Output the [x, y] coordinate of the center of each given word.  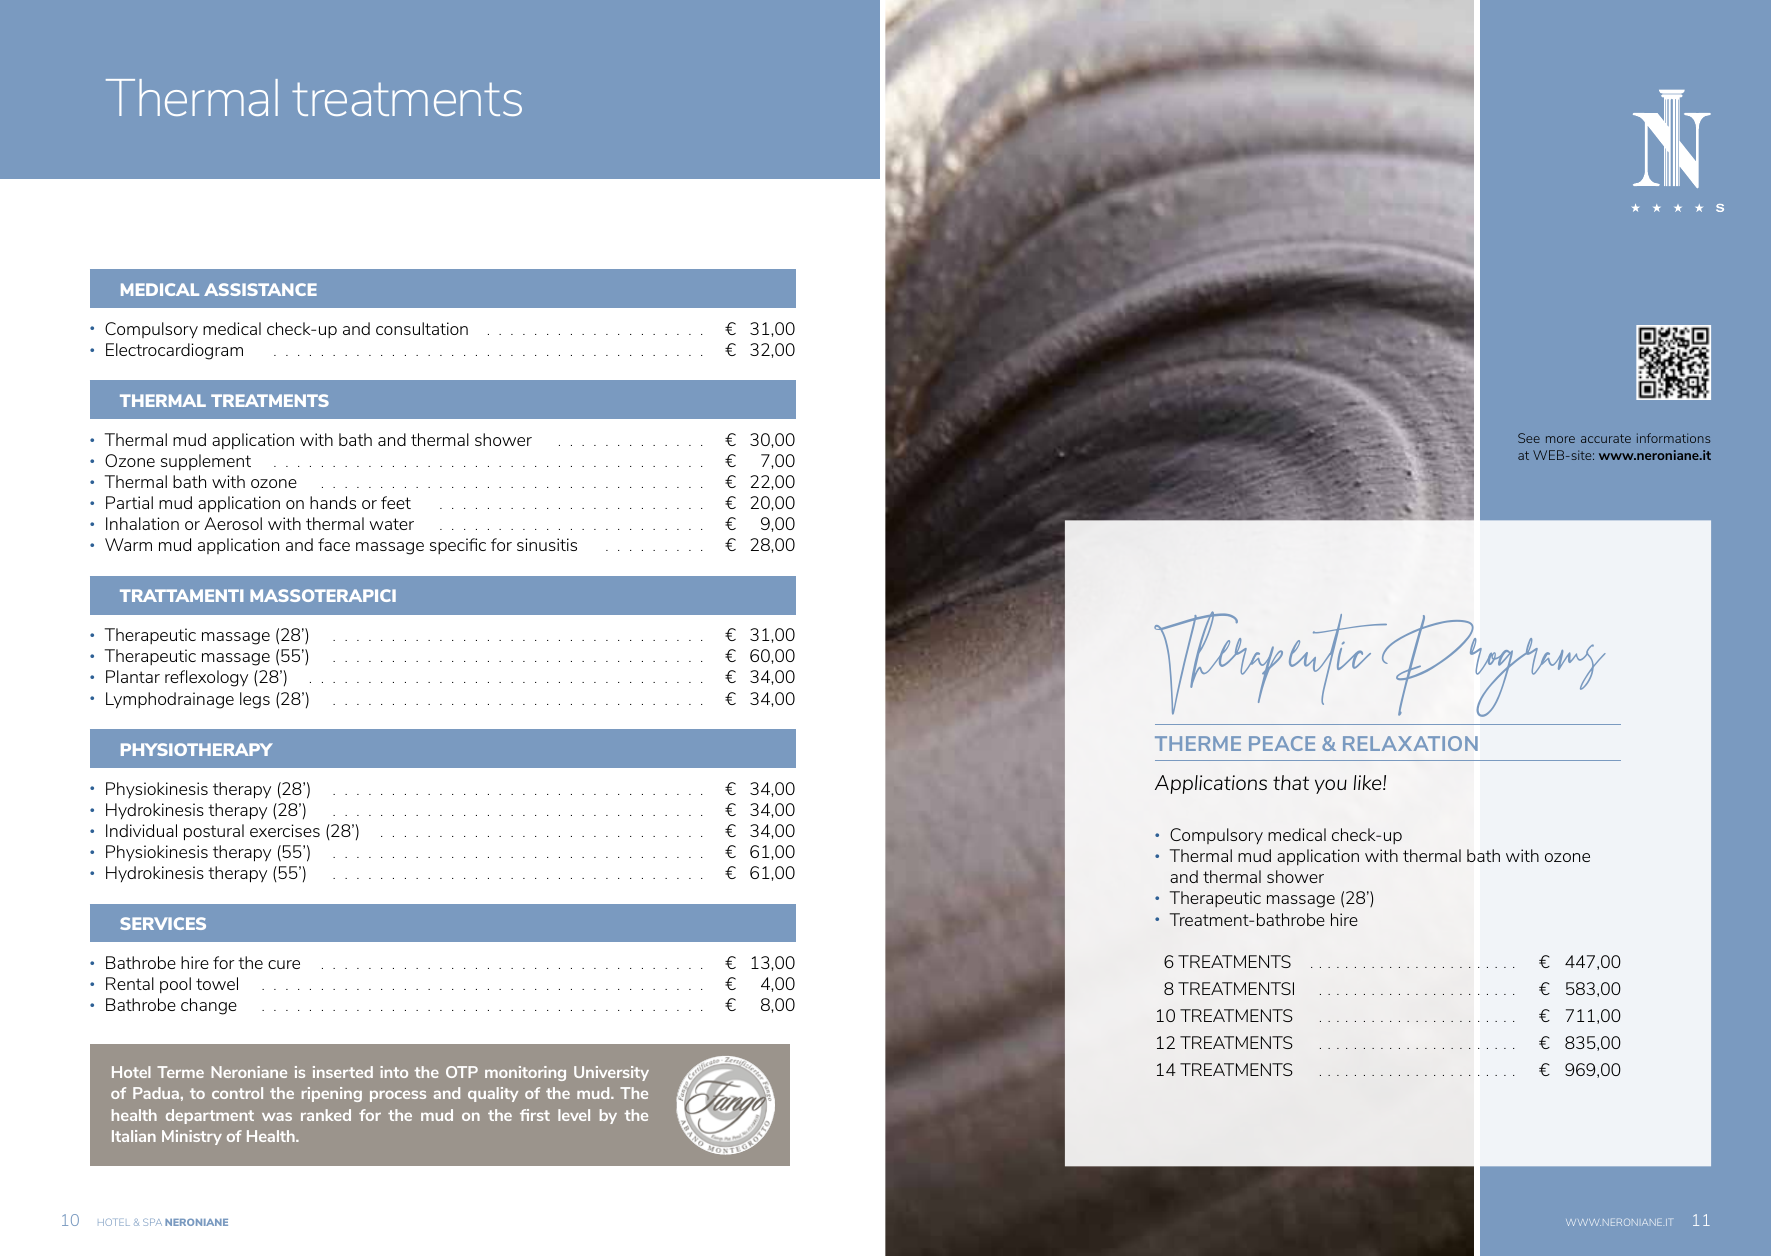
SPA [152, 1222]
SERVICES [163, 923]
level [574, 1115]
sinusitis [547, 544]
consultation [422, 328]
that [1291, 782]
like [1369, 782]
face [334, 544]
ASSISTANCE [260, 289]
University [611, 1073]
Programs [1493, 666]
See [1529, 438]
